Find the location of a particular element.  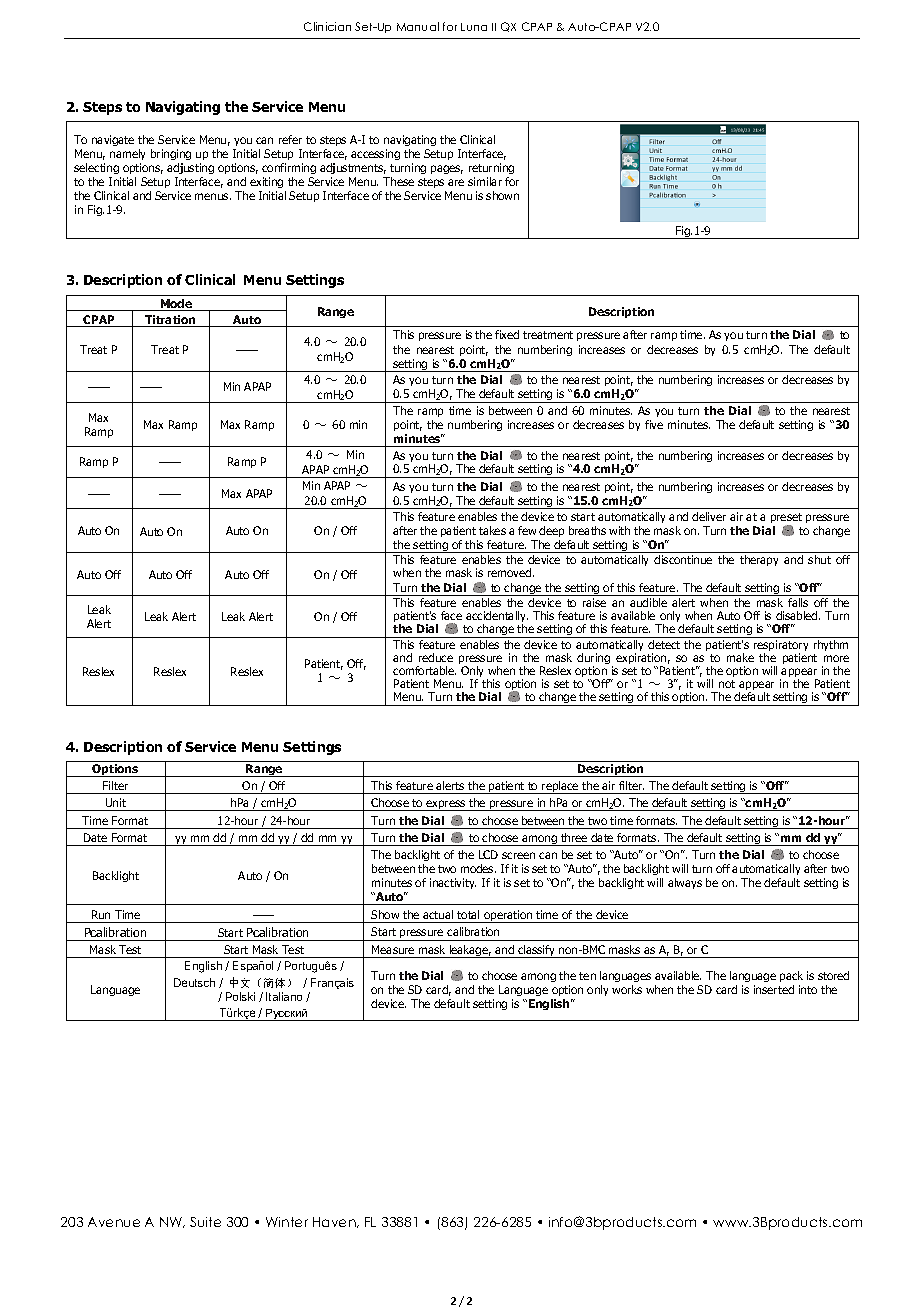

five is located at coordinates (654, 424).
